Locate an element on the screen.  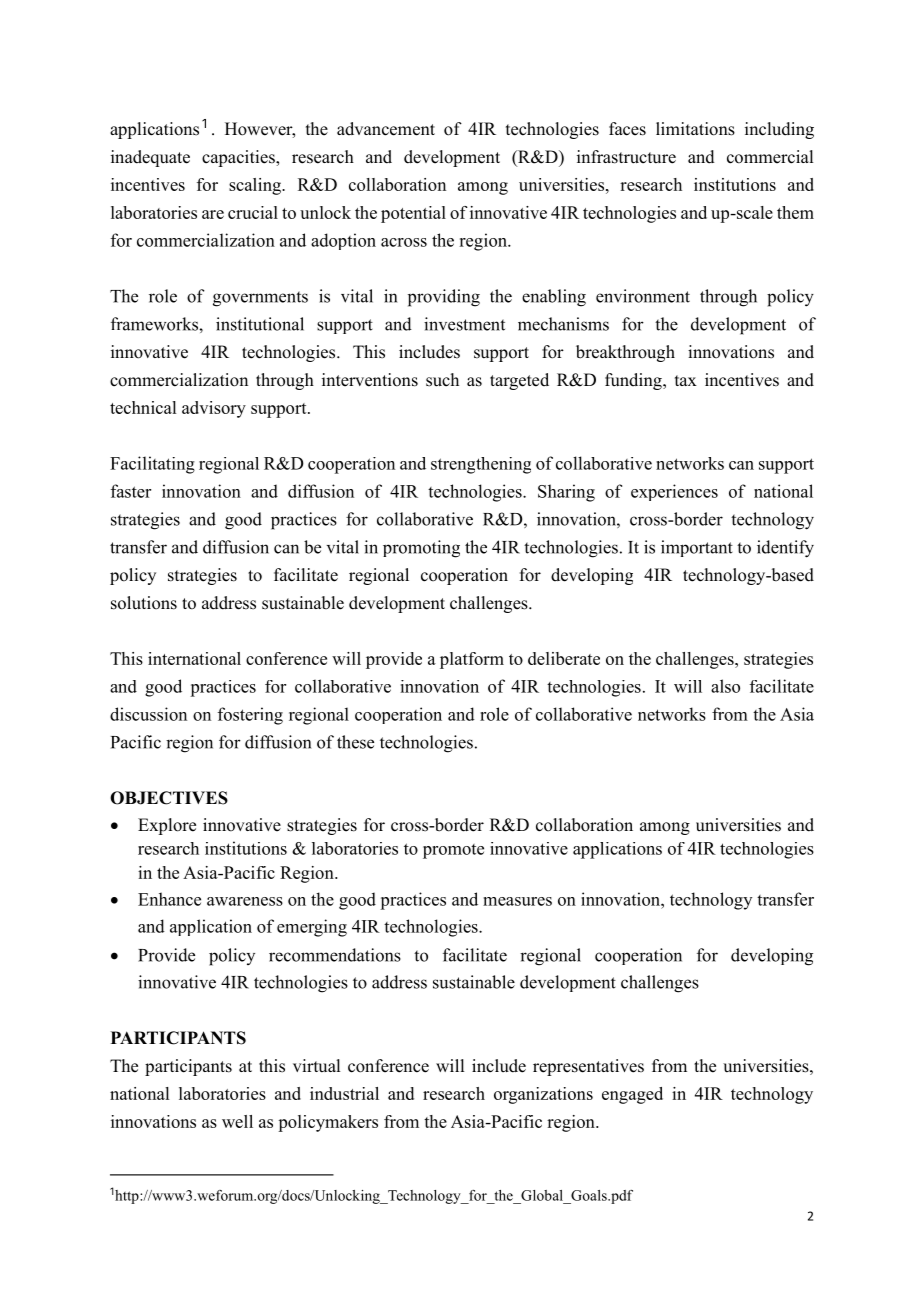
engaged is located at coordinates (632, 1095).
